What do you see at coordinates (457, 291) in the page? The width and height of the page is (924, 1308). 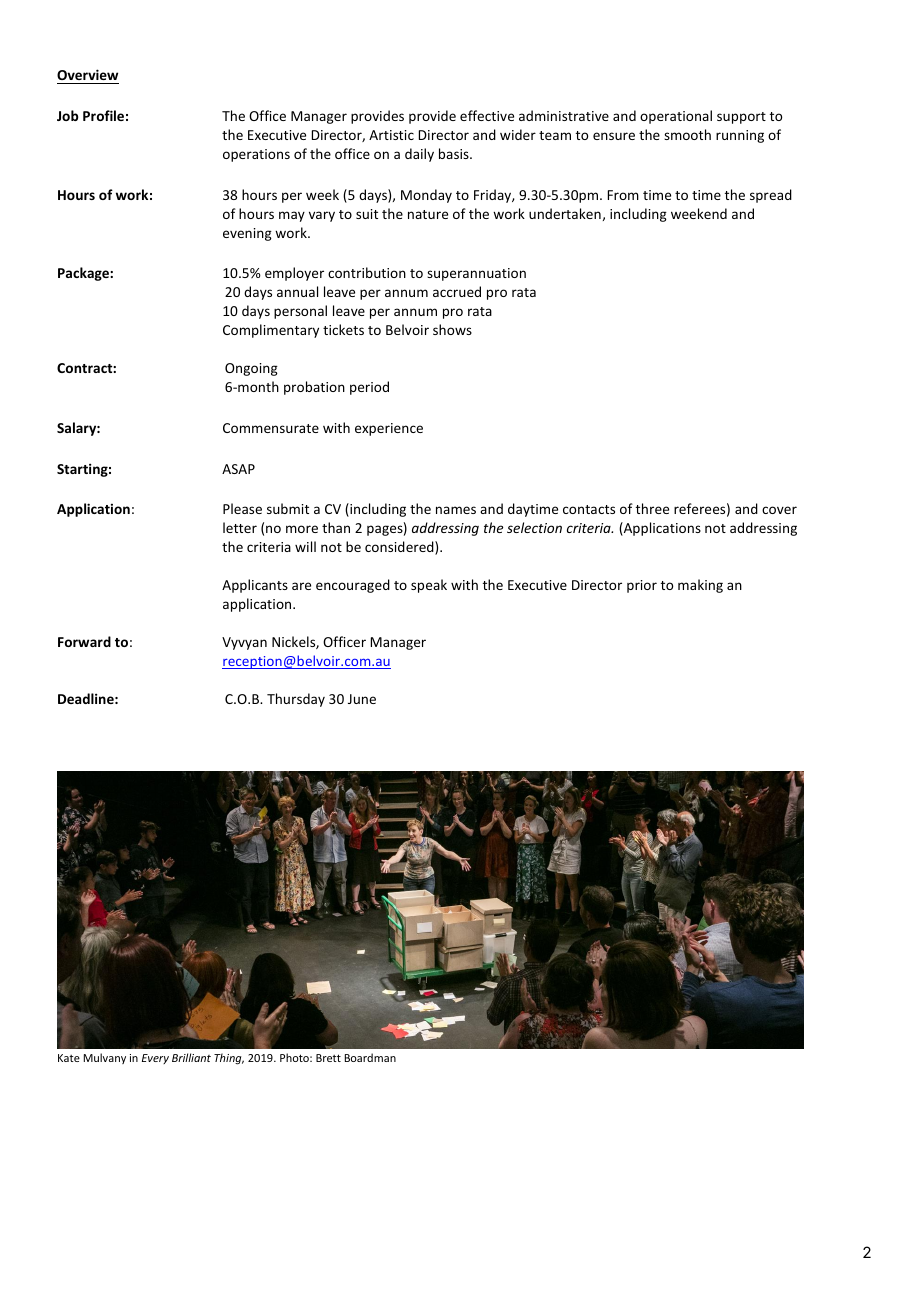 I see `accrued` at bounding box center [457, 291].
